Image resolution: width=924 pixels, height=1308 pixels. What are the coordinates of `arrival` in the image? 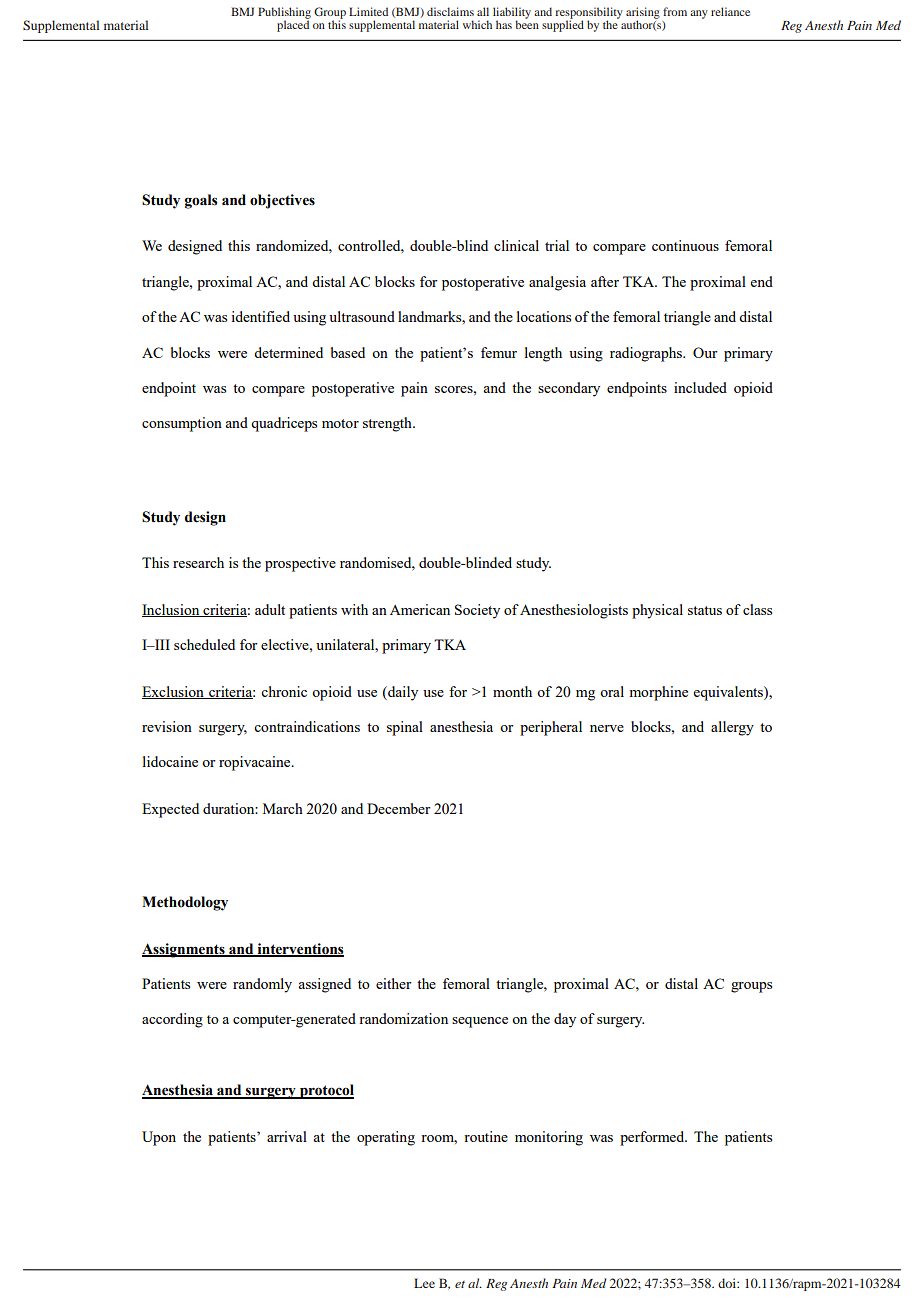 It's located at (287, 1136).
